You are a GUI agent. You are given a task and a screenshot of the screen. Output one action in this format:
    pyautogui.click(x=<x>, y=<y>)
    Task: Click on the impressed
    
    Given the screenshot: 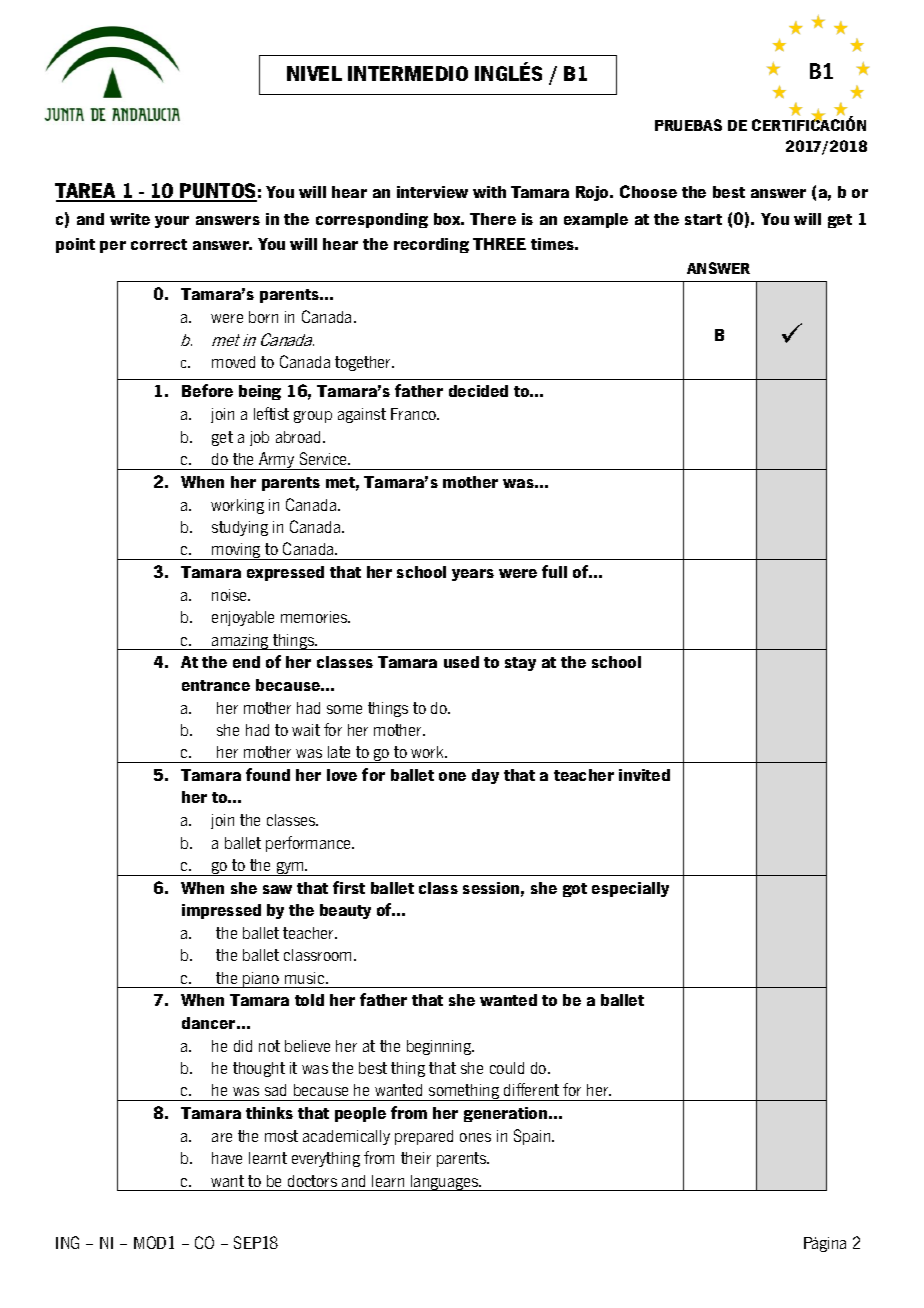 What is the action you would take?
    pyautogui.click(x=221, y=911)
